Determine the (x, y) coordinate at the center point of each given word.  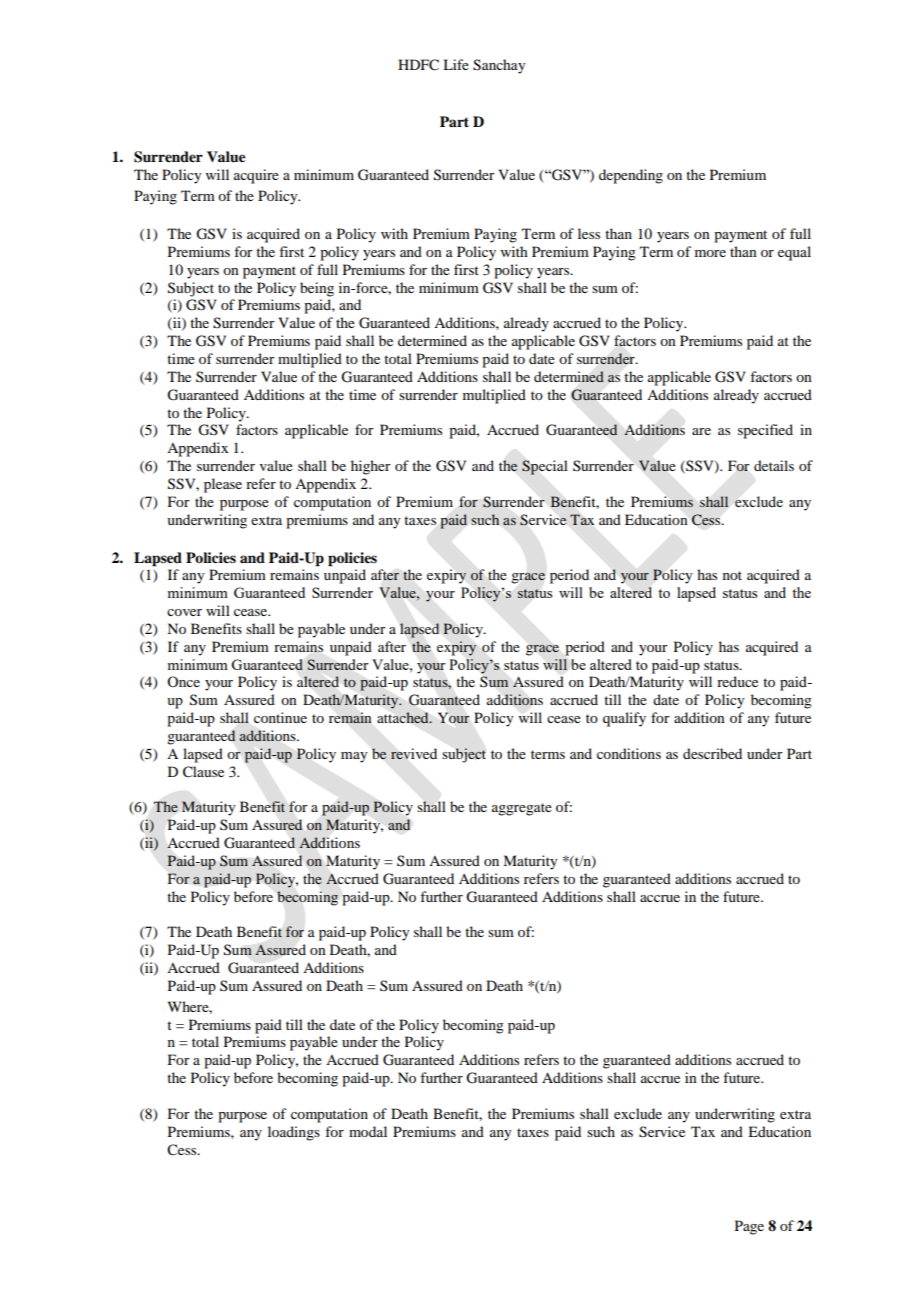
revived (414, 754)
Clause (203, 772)
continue (280, 717)
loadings (294, 1133)
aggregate (522, 809)
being (317, 289)
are (701, 431)
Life (456, 64)
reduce (737, 681)
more (710, 253)
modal (368, 1131)
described (712, 753)
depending (631, 176)
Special (545, 467)
